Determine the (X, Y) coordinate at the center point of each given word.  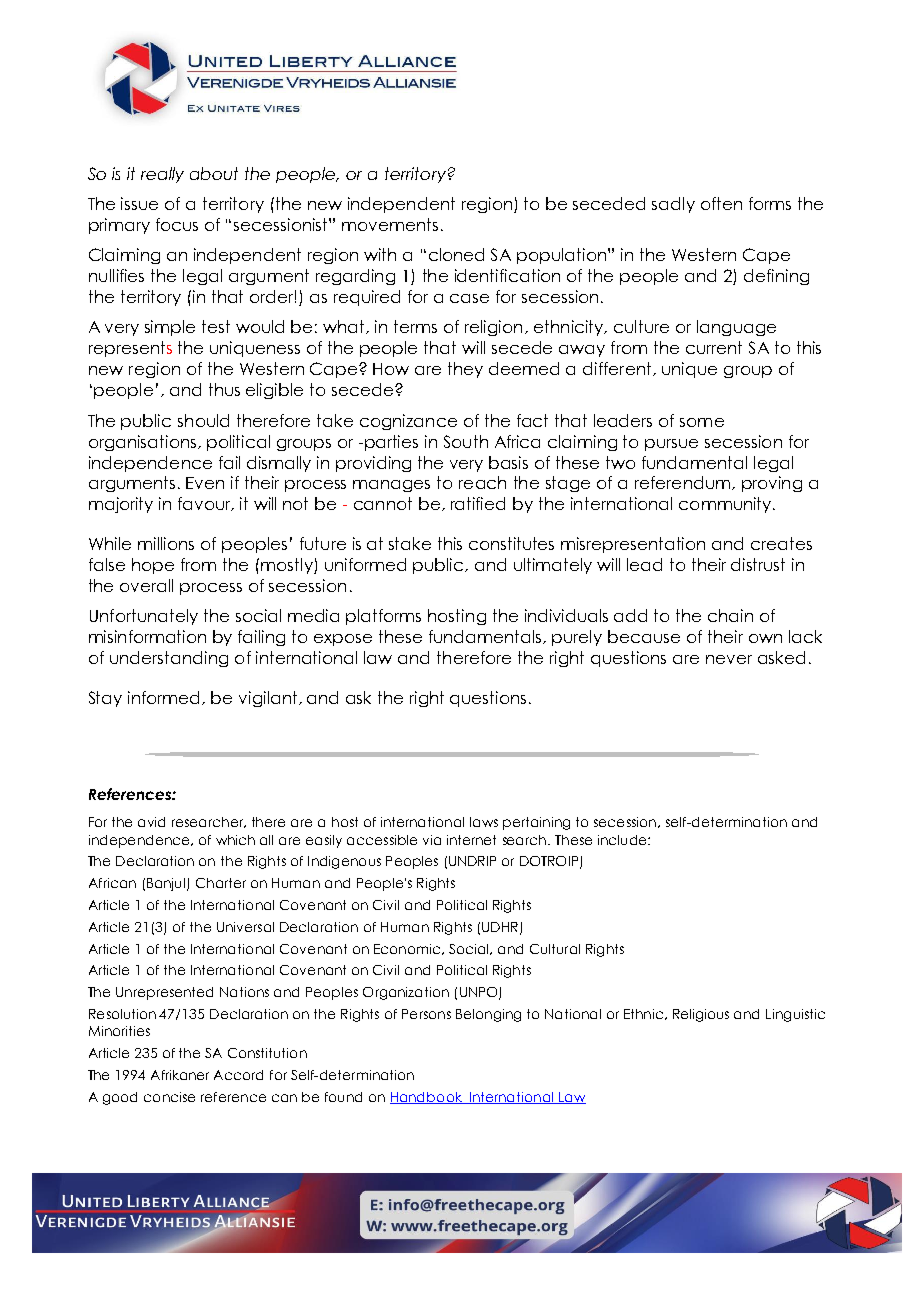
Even (205, 483)
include (623, 840)
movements (390, 224)
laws (484, 822)
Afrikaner (180, 1075)
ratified (478, 503)
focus (177, 224)
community (726, 505)
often (721, 203)
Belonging (488, 1015)
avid (151, 822)
